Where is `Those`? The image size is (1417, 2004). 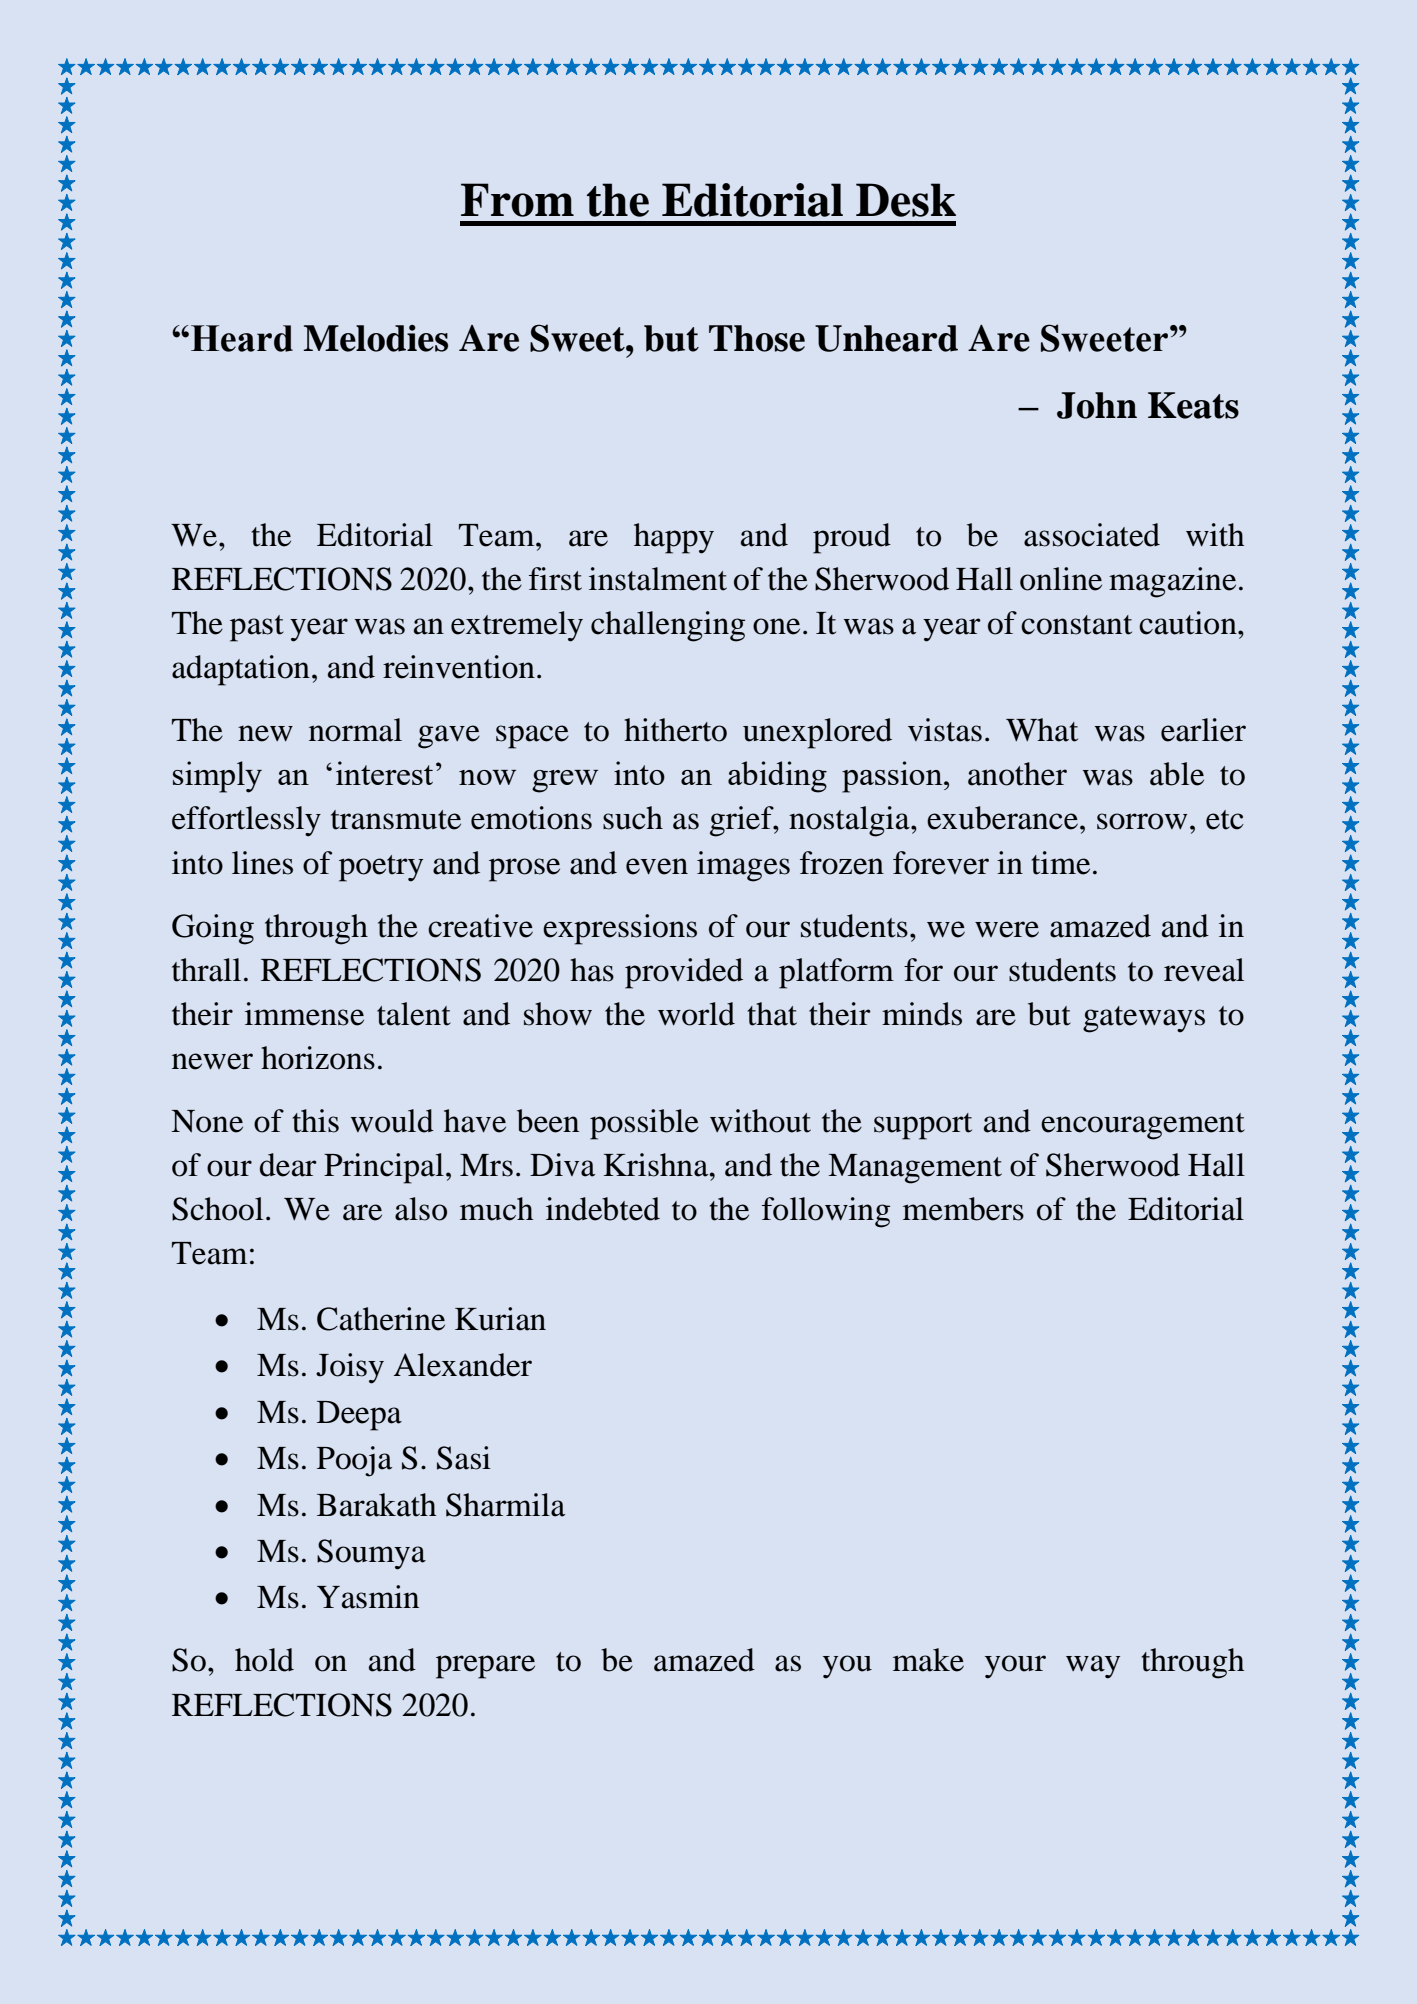
Those is located at coordinates (757, 338).
